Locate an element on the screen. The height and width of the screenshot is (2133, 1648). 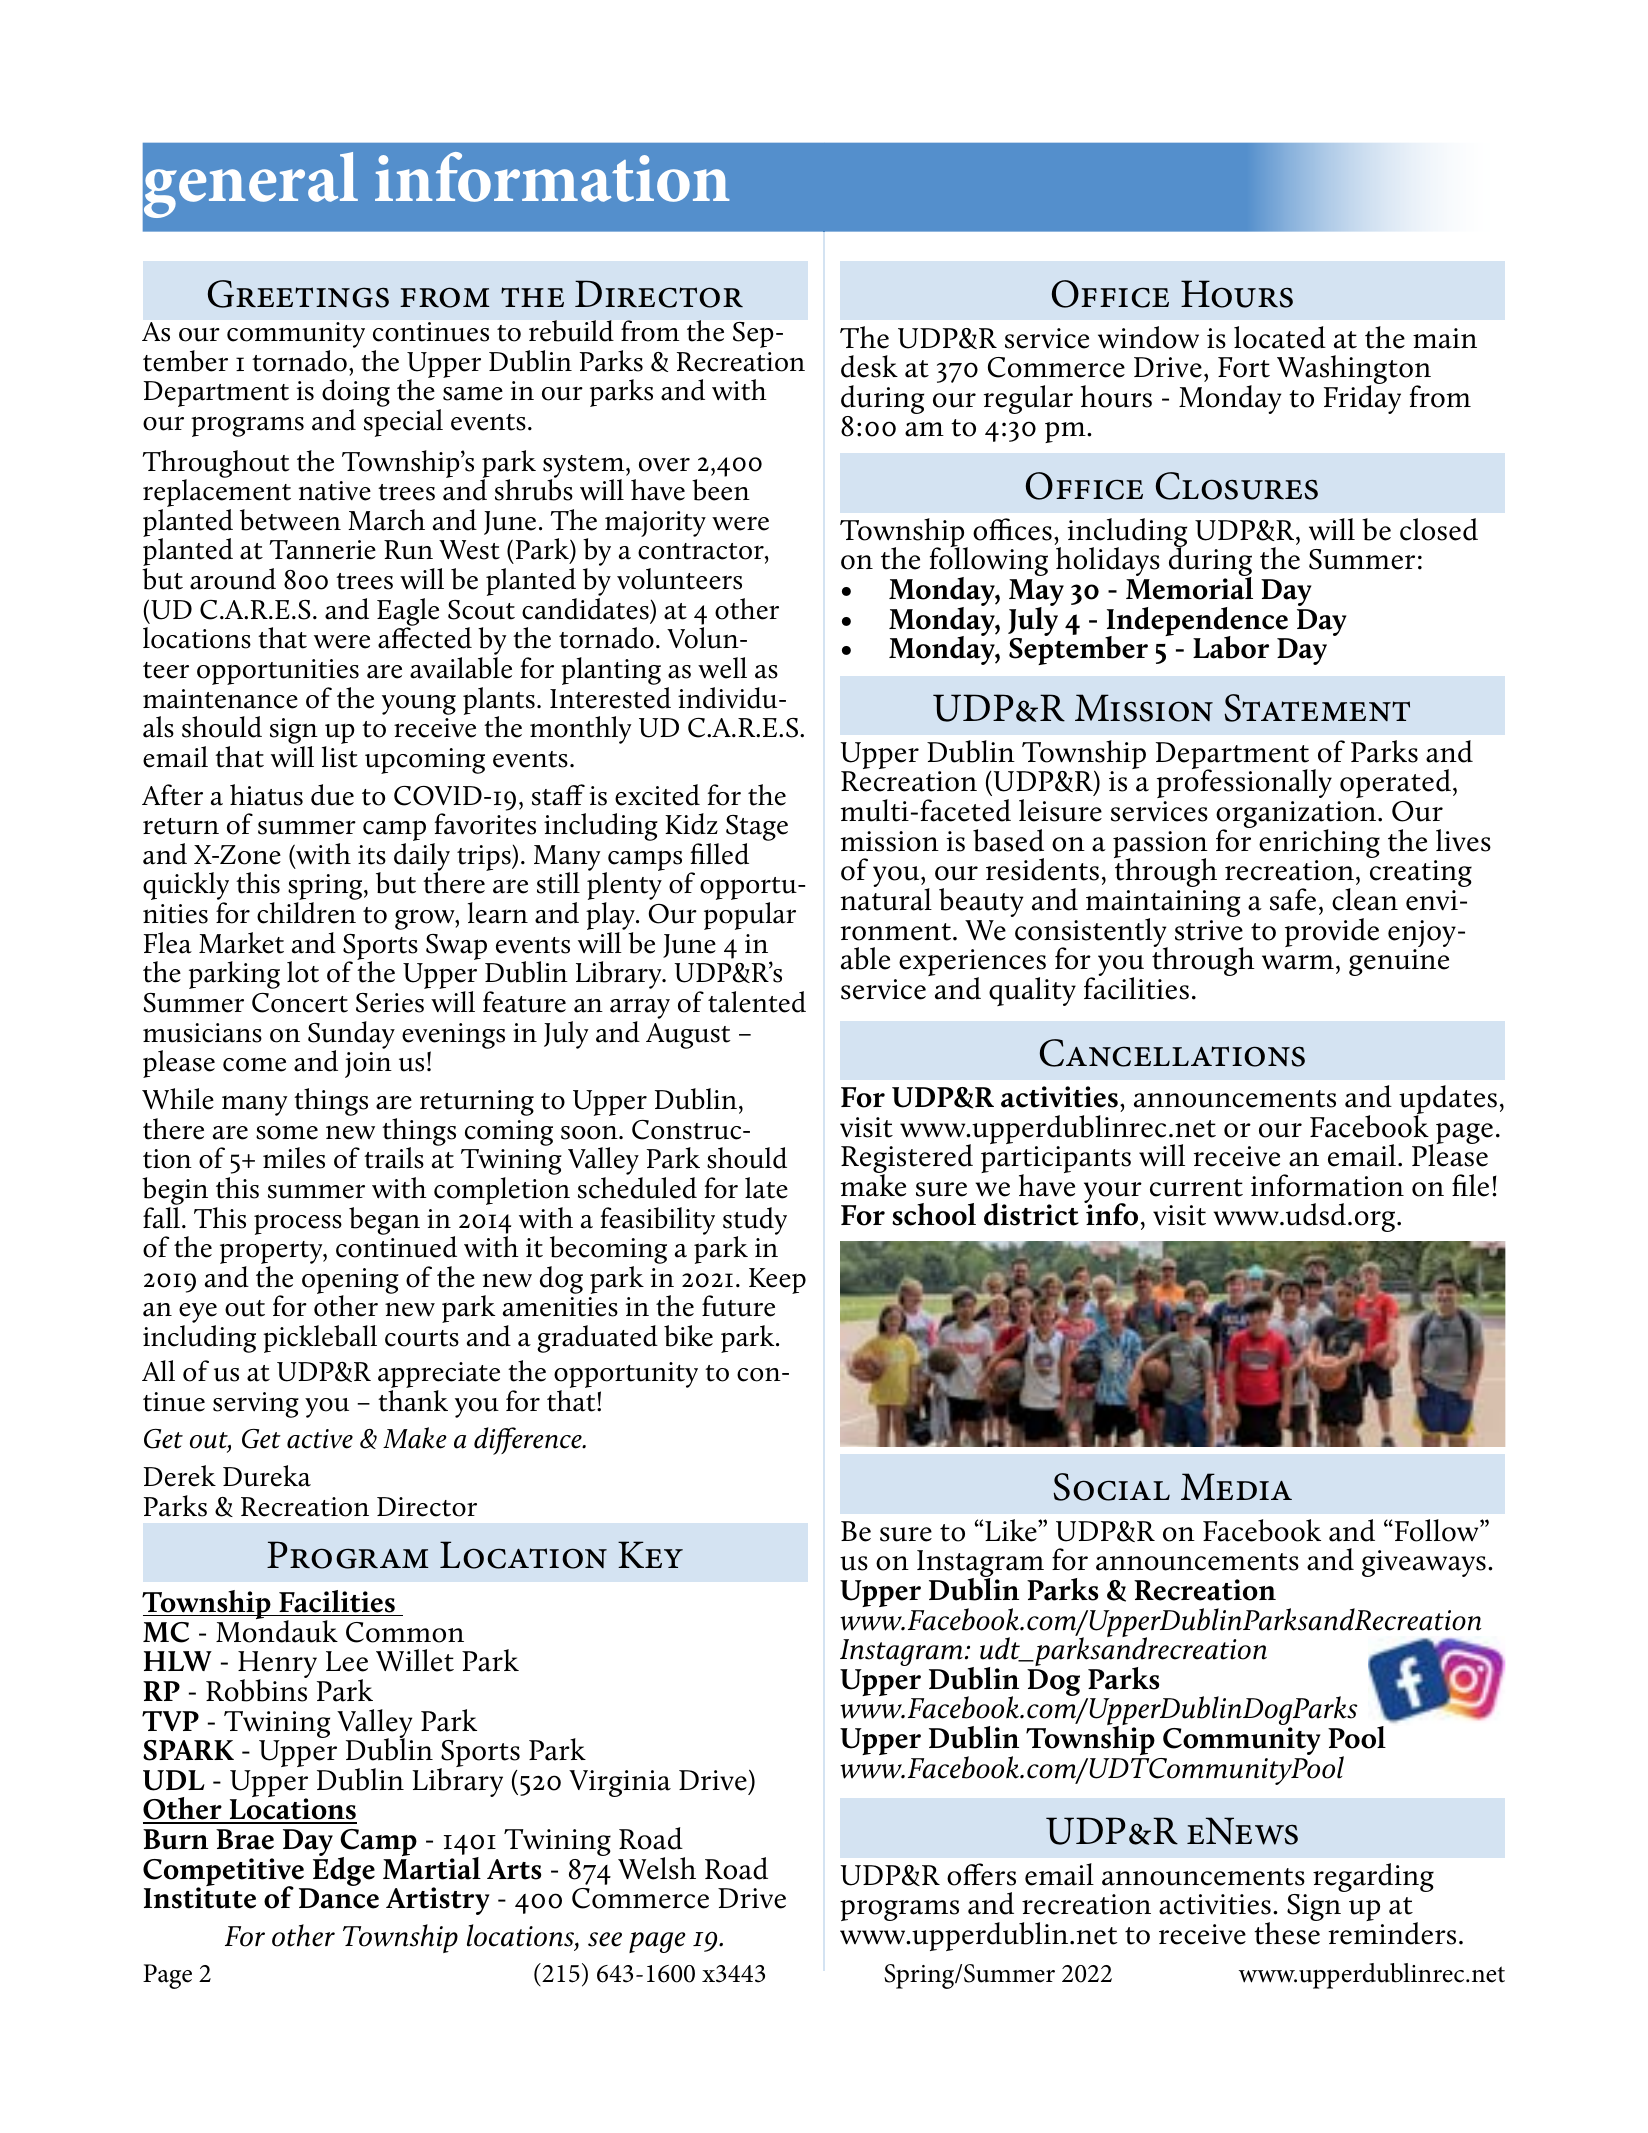
Registered is located at coordinates (907, 1160).
